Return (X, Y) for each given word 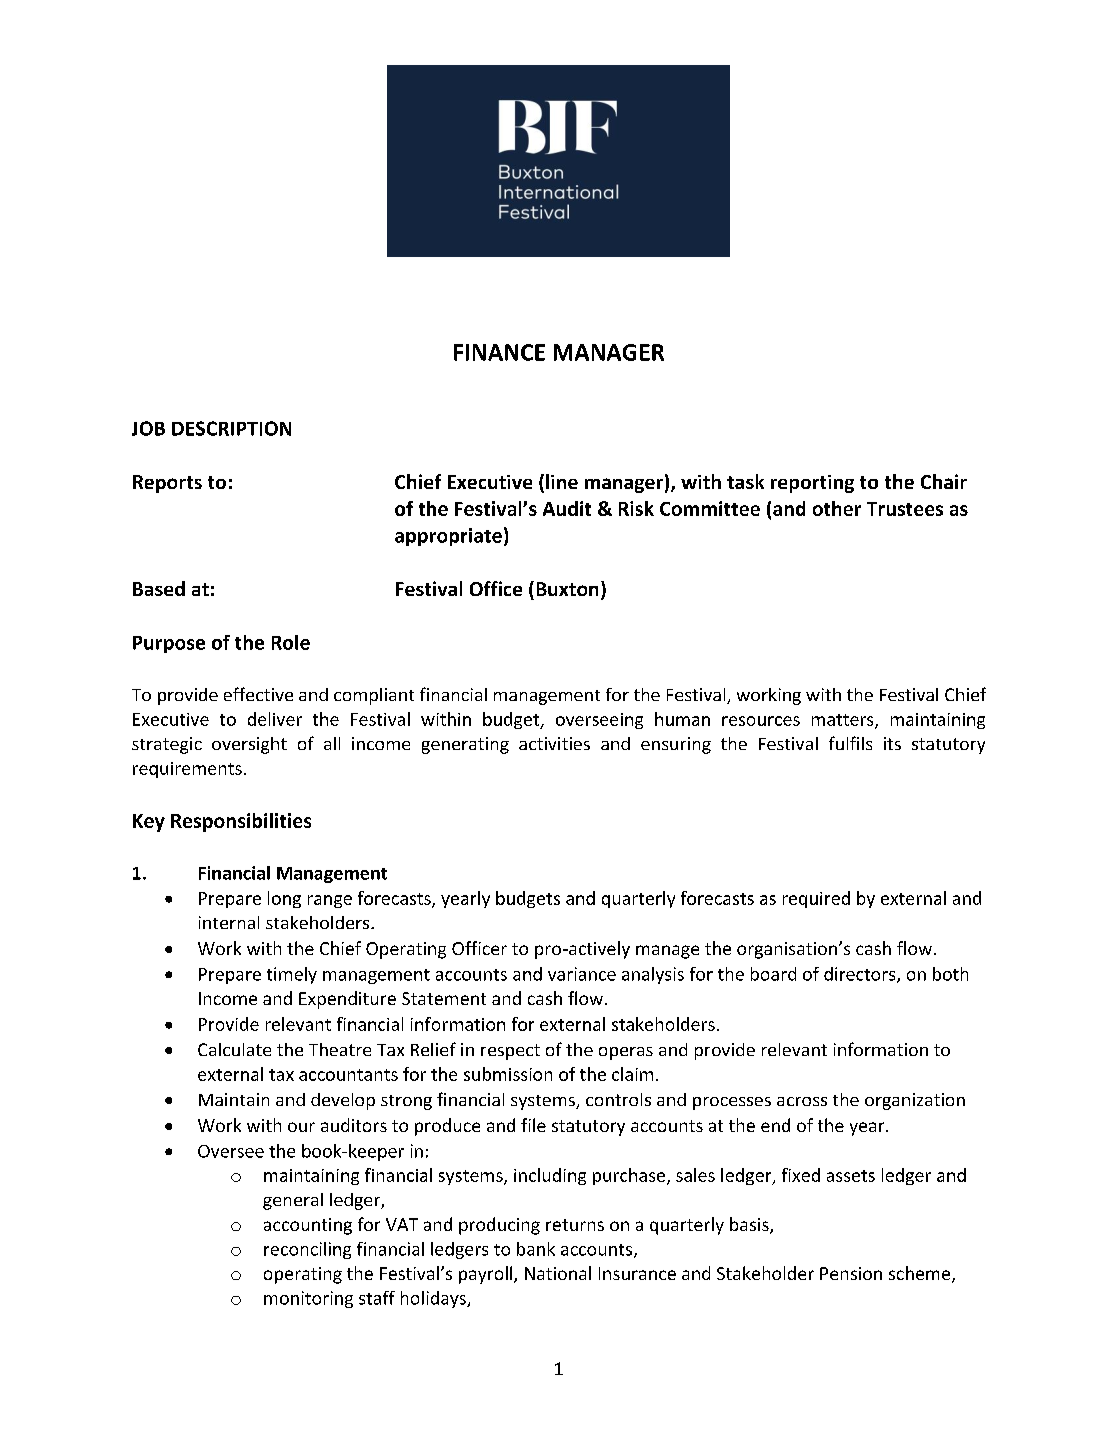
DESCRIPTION (231, 428)
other (837, 508)
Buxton (567, 589)
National (558, 1273)
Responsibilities (241, 822)
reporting (812, 484)
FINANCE (499, 352)
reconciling (307, 1250)
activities (554, 743)
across (802, 1101)
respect (510, 1052)
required (816, 899)
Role (291, 642)
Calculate (234, 1049)
